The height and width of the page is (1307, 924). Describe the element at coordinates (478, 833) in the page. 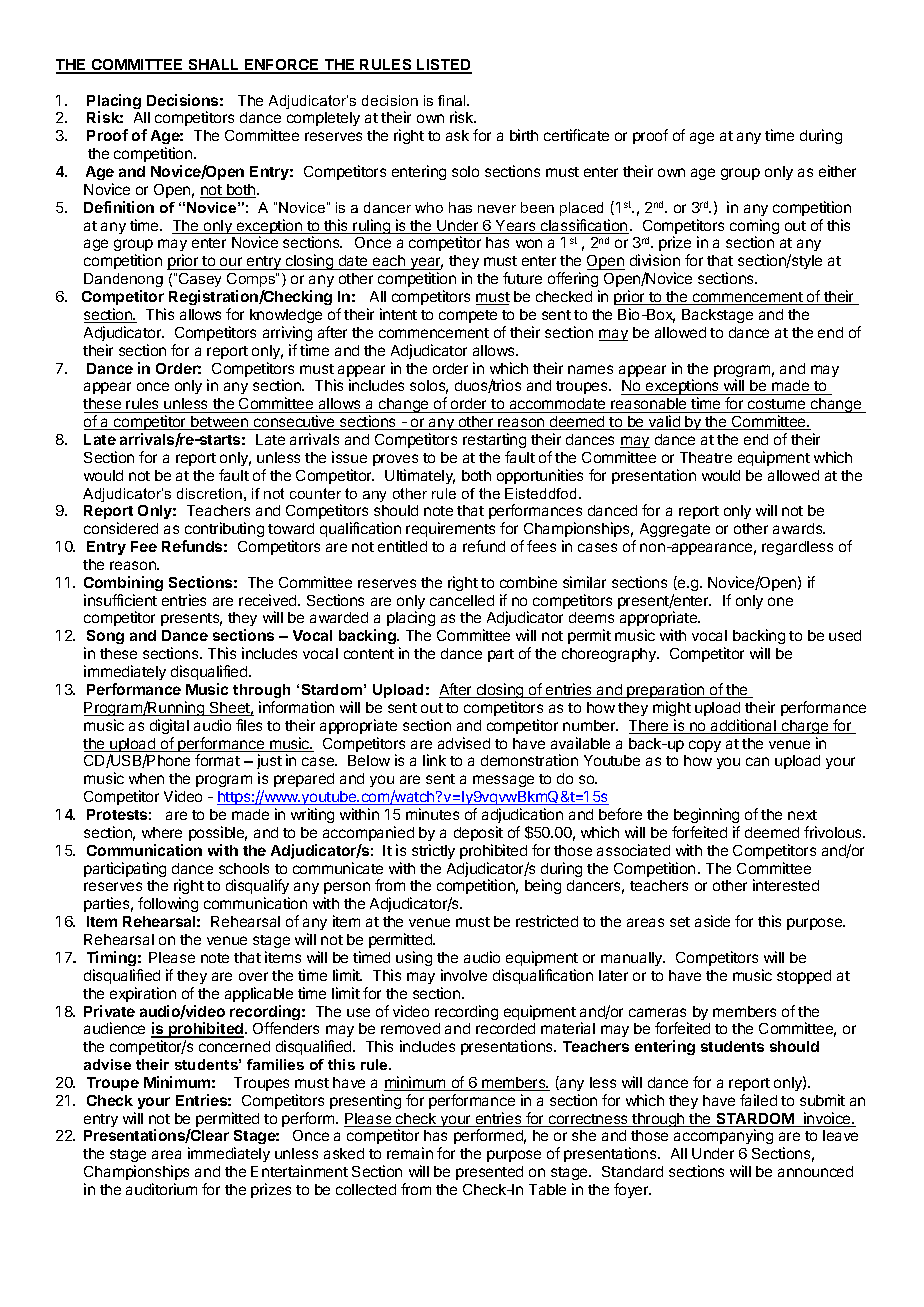

I see `deposit` at that location.
